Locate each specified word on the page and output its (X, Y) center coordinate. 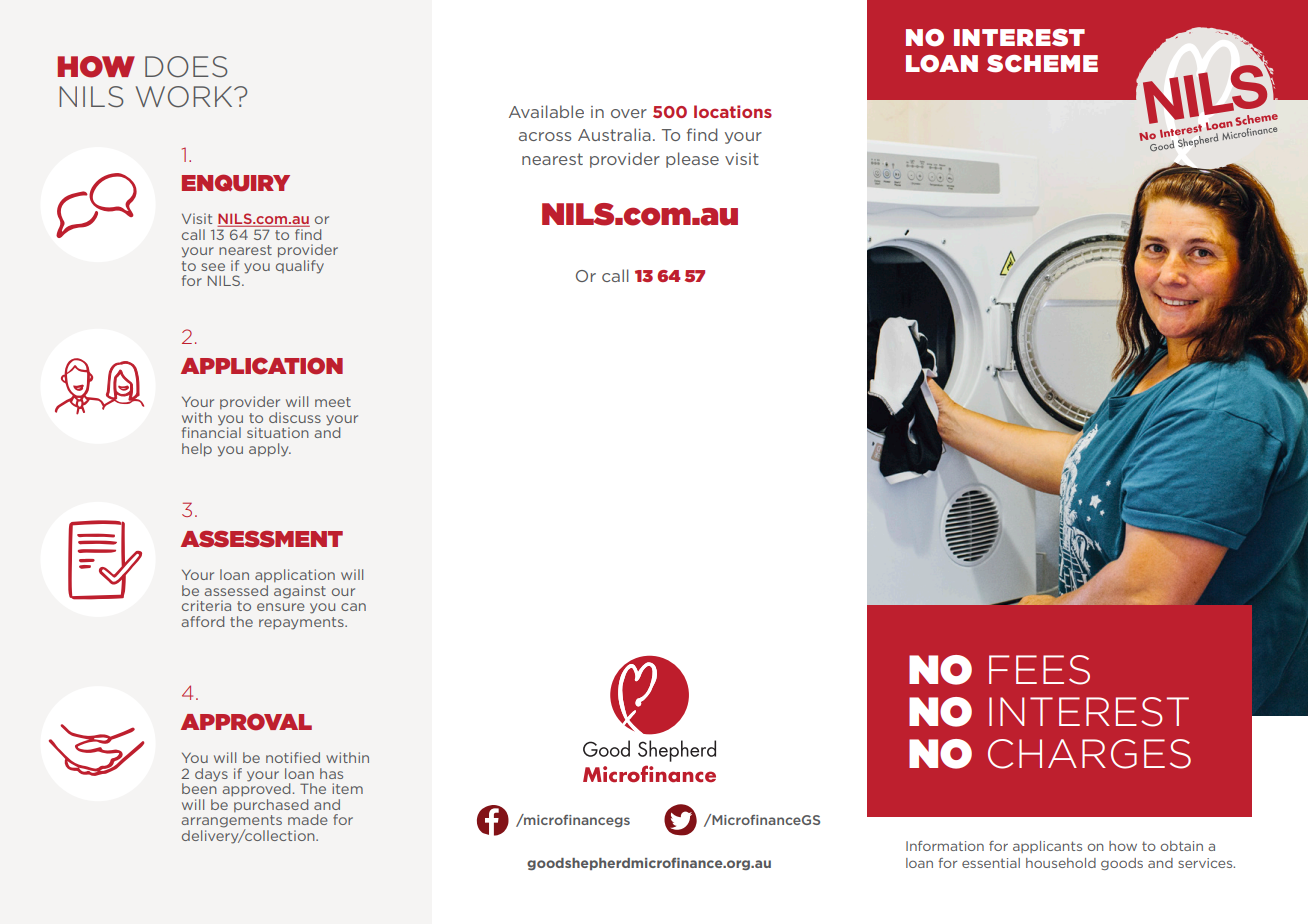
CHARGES (1089, 754)
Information (945, 846)
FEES (1039, 670)
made (308, 819)
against (300, 592)
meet (333, 402)
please (692, 160)
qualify (300, 267)
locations (733, 111)
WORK (185, 97)
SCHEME (1042, 64)
